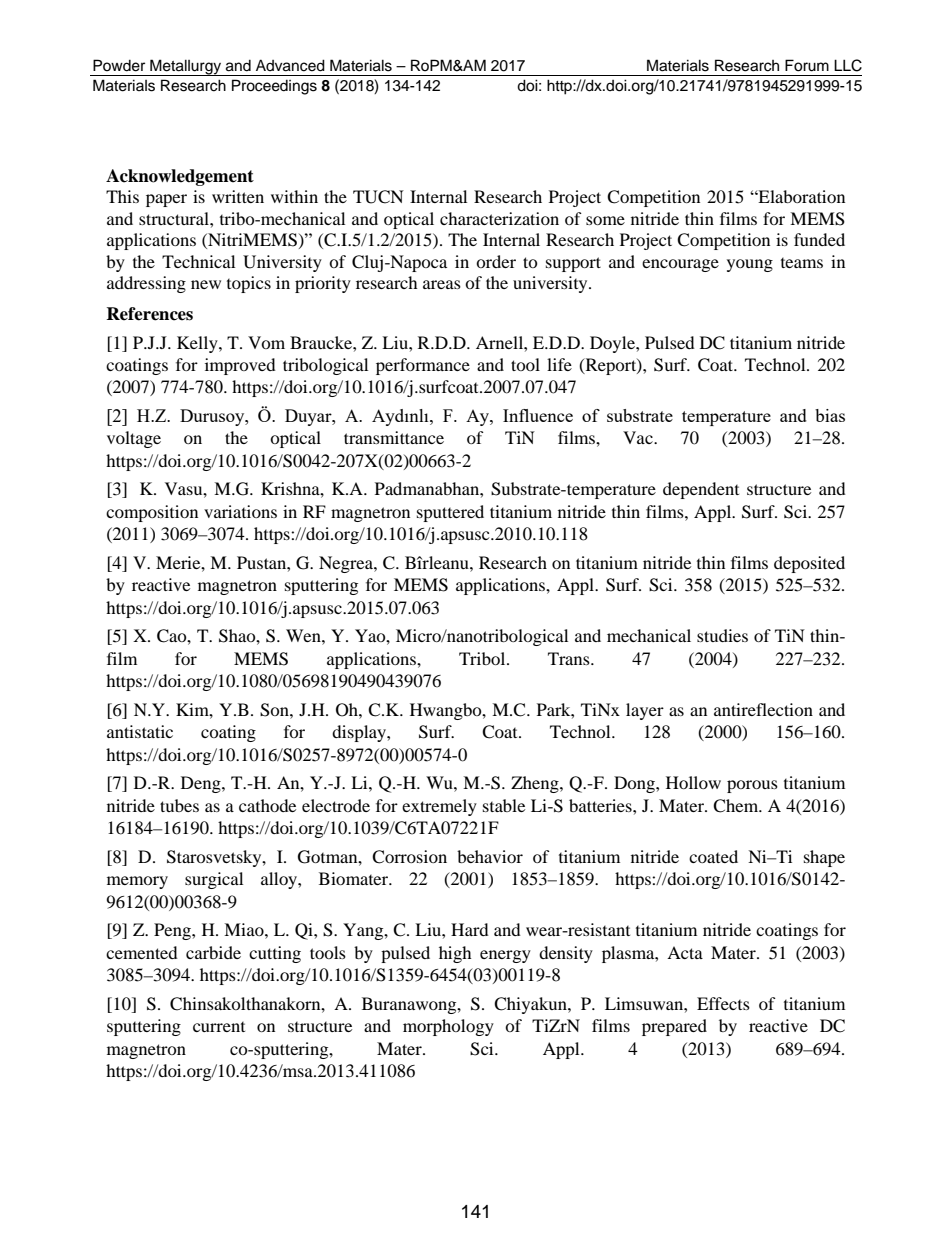  Describe the element at coordinates (186, 67) in the image. I see `Metallurgy` at that location.
